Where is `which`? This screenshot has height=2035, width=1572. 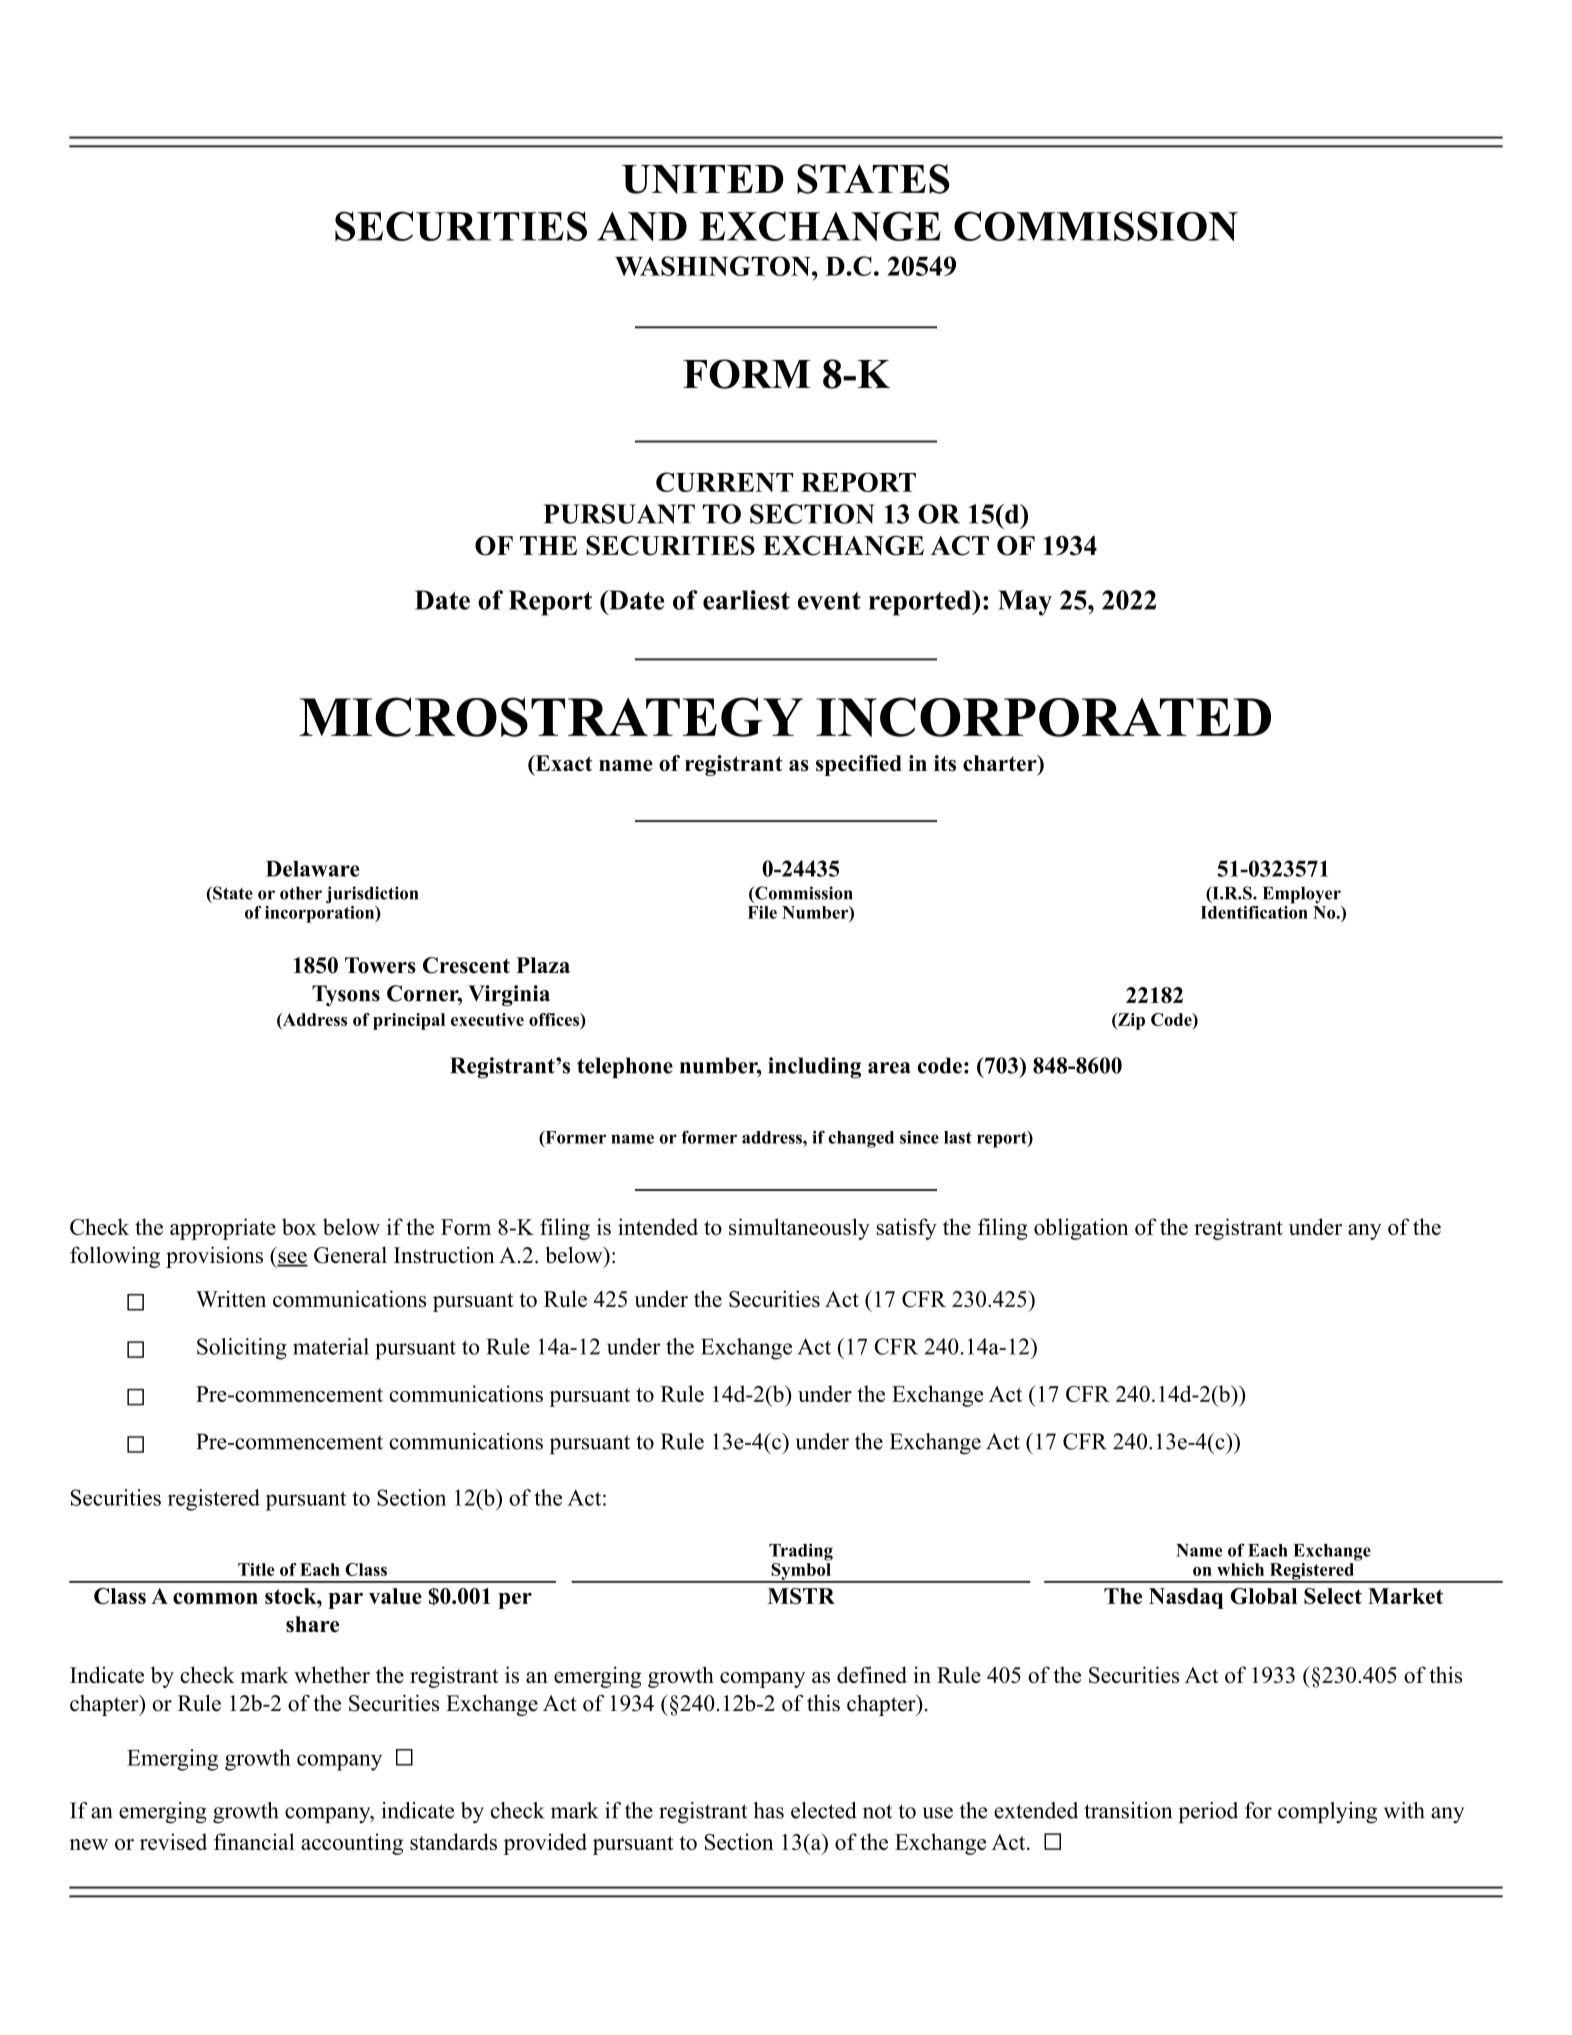
which is located at coordinates (1240, 1569).
